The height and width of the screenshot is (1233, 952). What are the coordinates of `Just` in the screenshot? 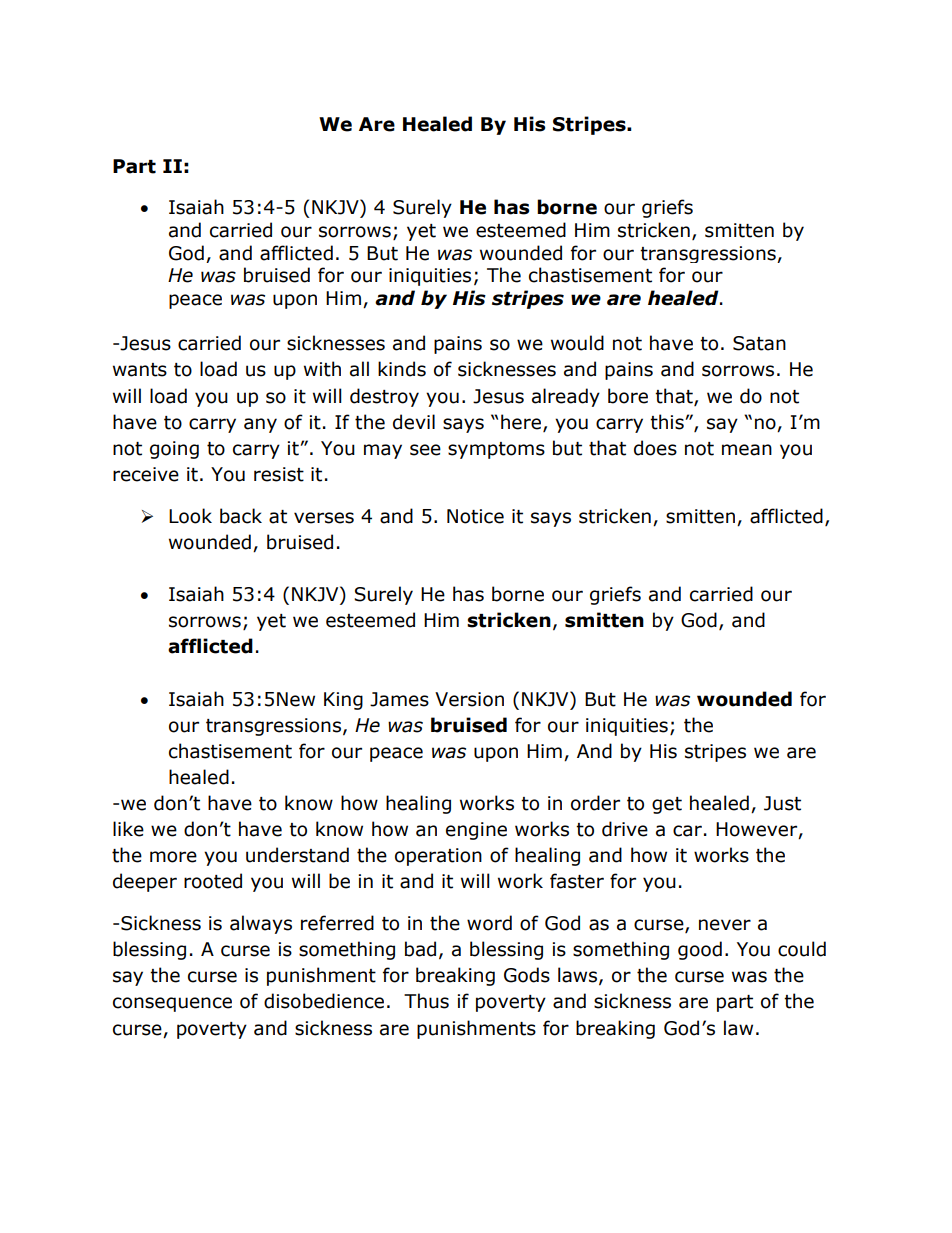 It's located at (782, 803).
